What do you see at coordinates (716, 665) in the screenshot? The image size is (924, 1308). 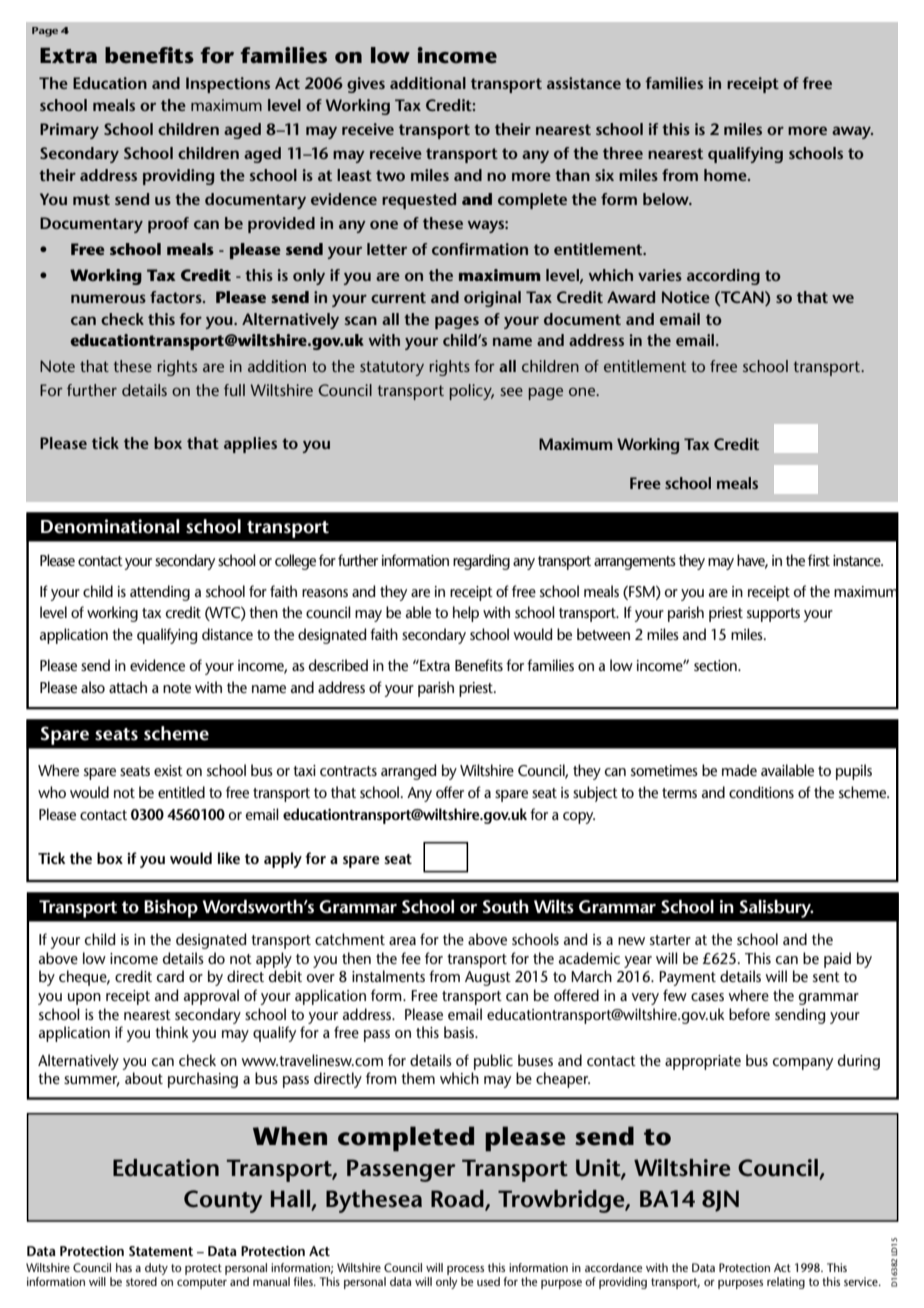 I see `section` at bounding box center [716, 665].
